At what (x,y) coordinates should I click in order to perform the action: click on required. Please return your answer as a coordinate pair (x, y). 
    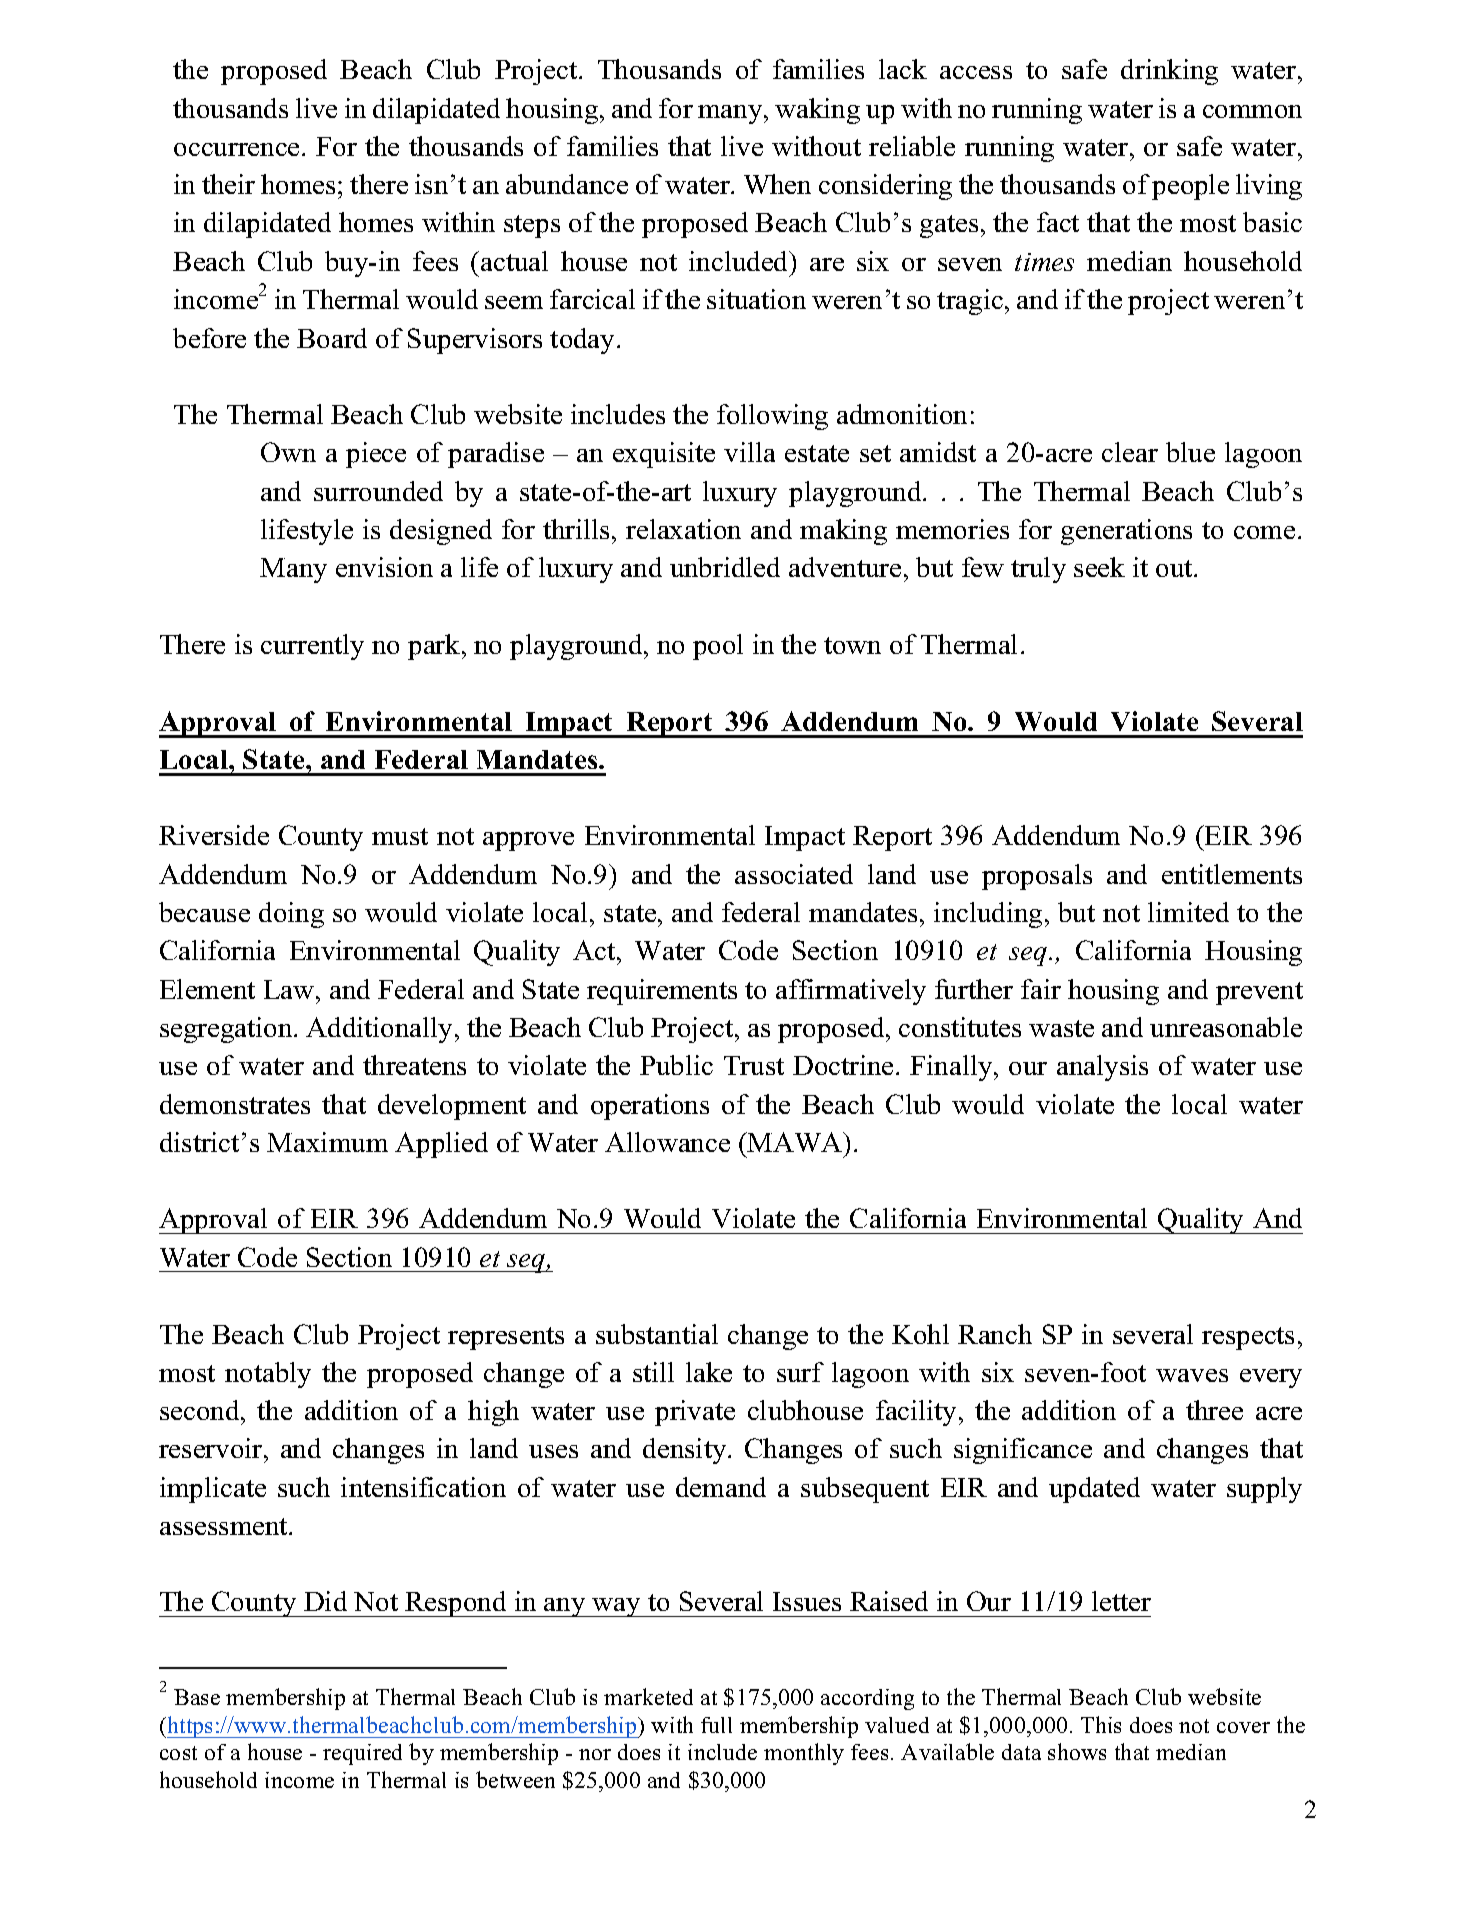
    Looking at the image, I should click on (362, 1754).
